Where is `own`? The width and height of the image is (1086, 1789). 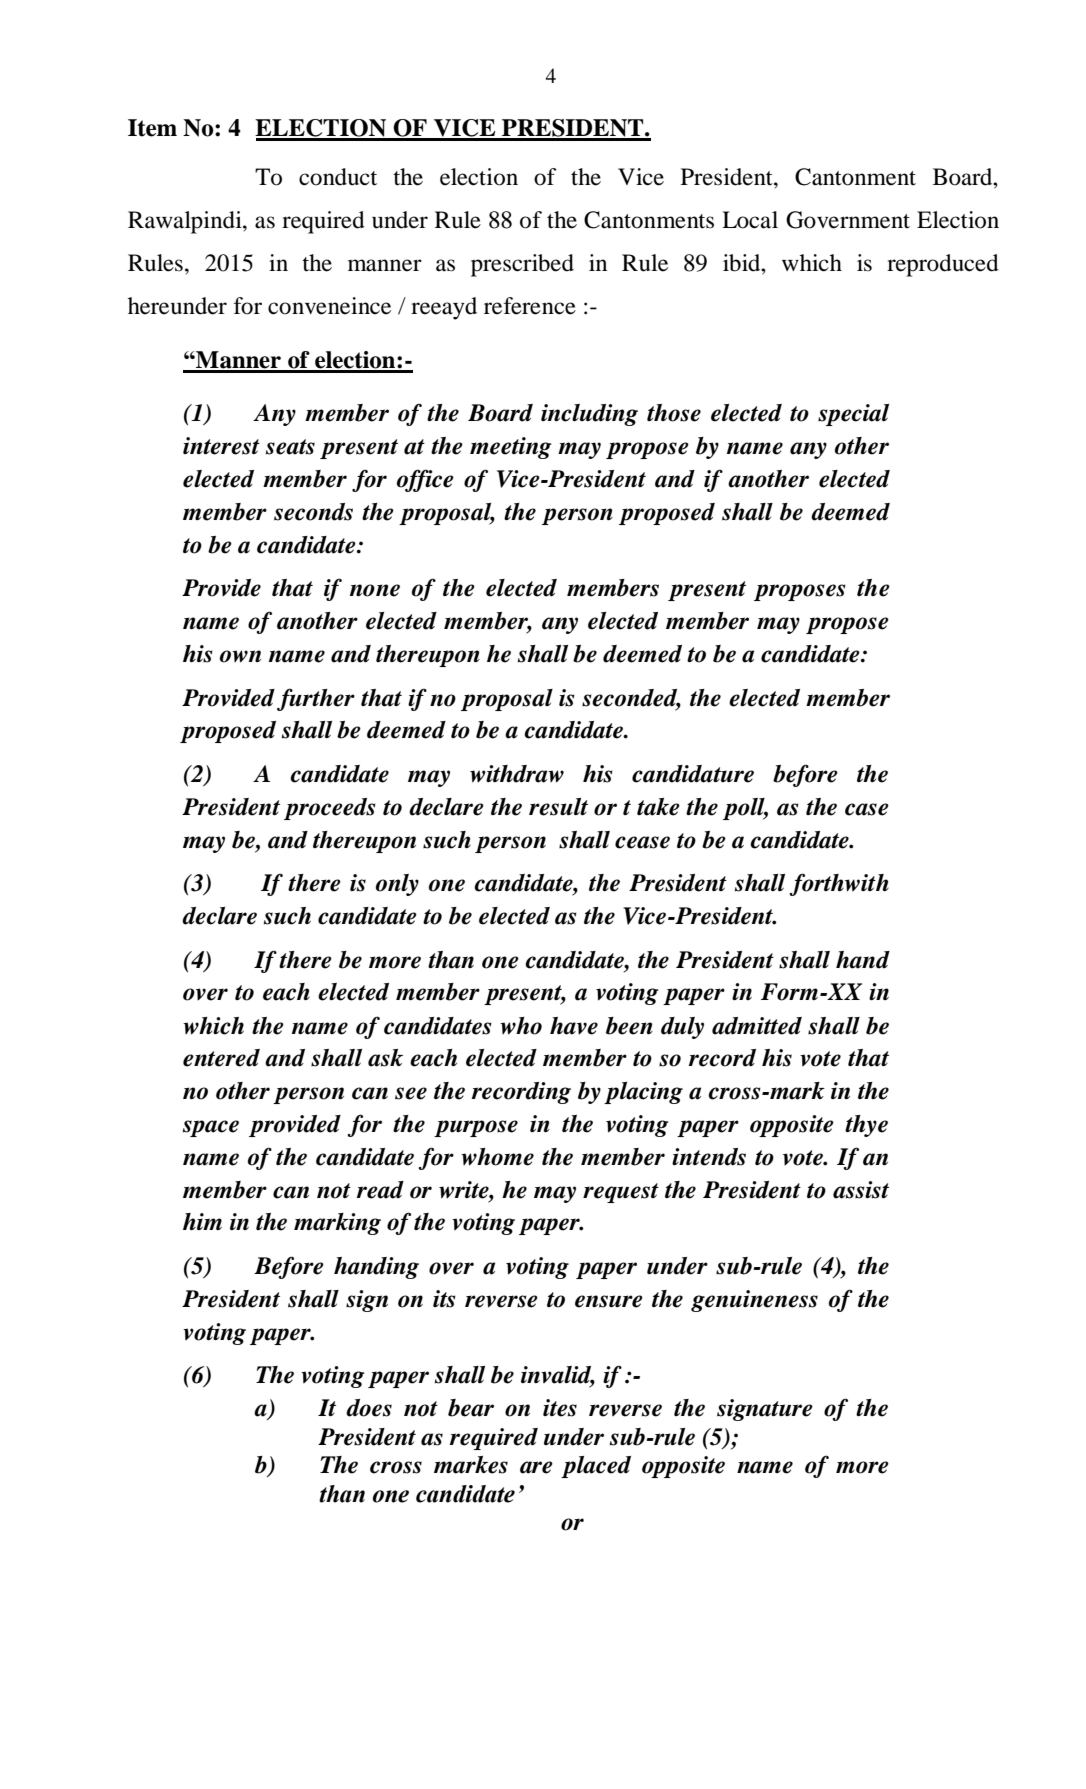
own is located at coordinates (240, 656).
